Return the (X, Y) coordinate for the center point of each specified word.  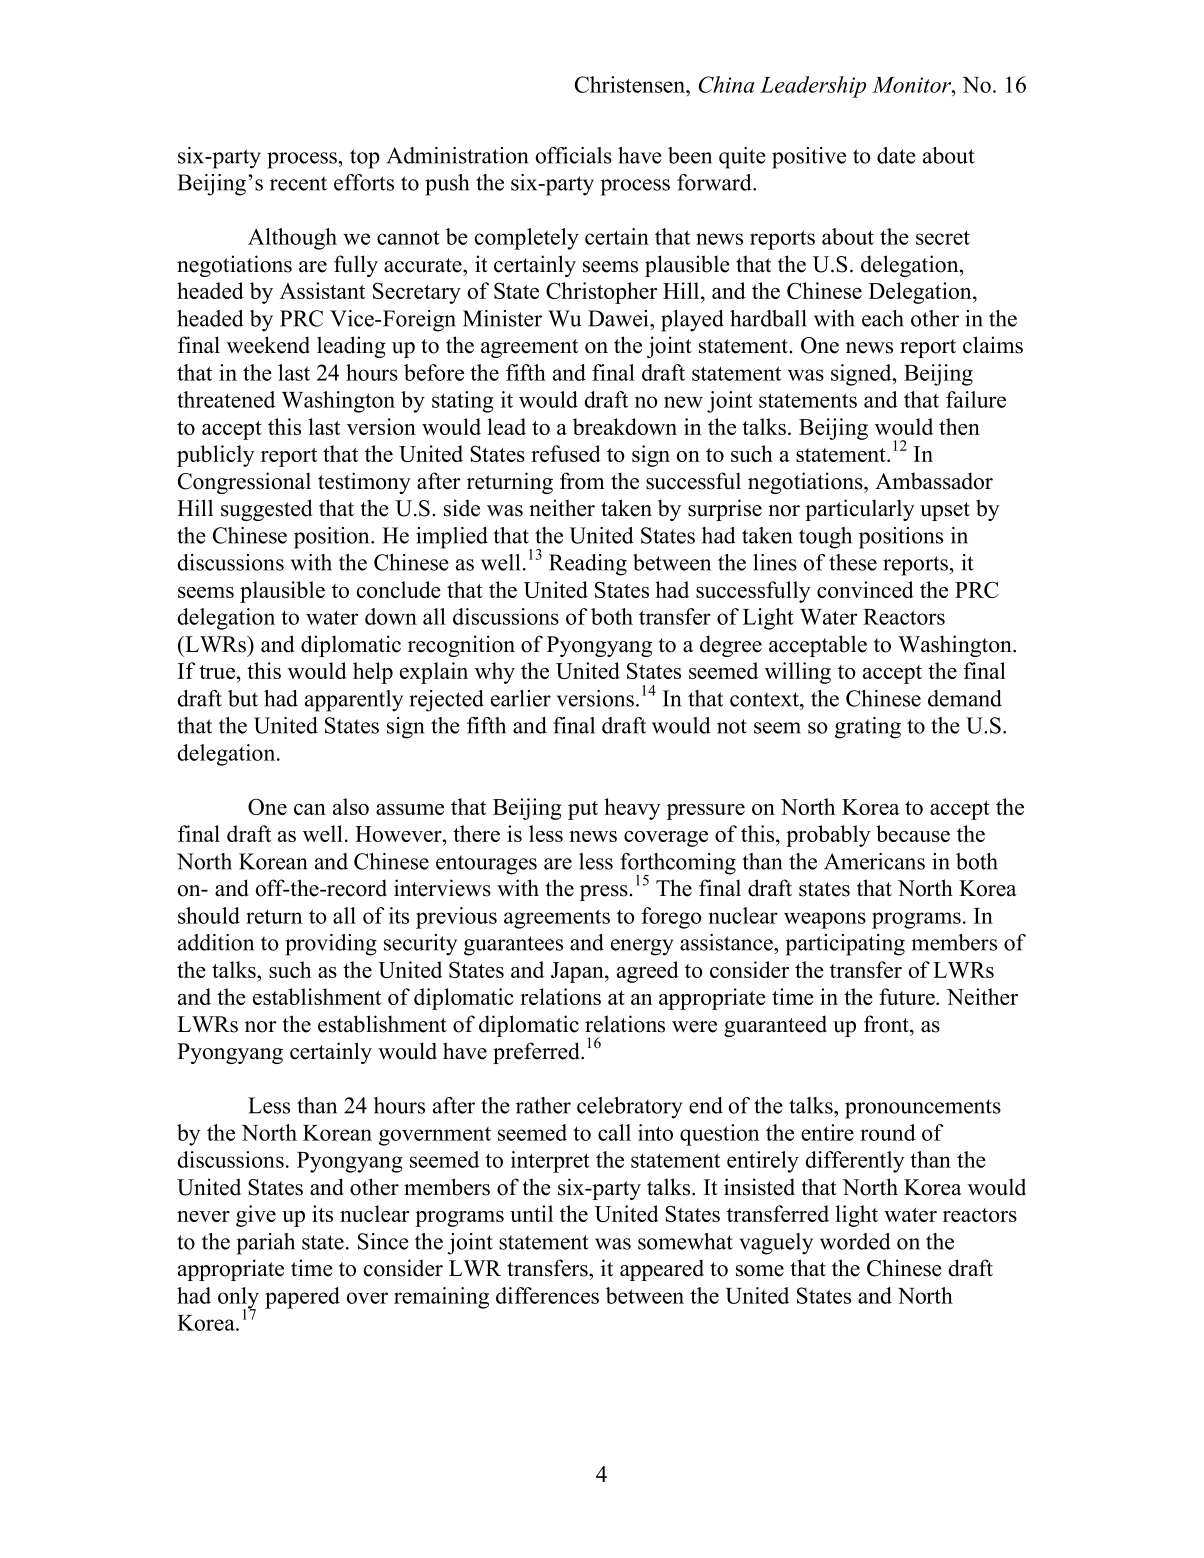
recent (298, 183)
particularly (860, 510)
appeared (662, 1270)
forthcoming (678, 865)
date (896, 155)
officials (574, 155)
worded (855, 1241)
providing (331, 945)
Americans (874, 861)
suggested (266, 510)
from (582, 481)
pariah (266, 1244)
